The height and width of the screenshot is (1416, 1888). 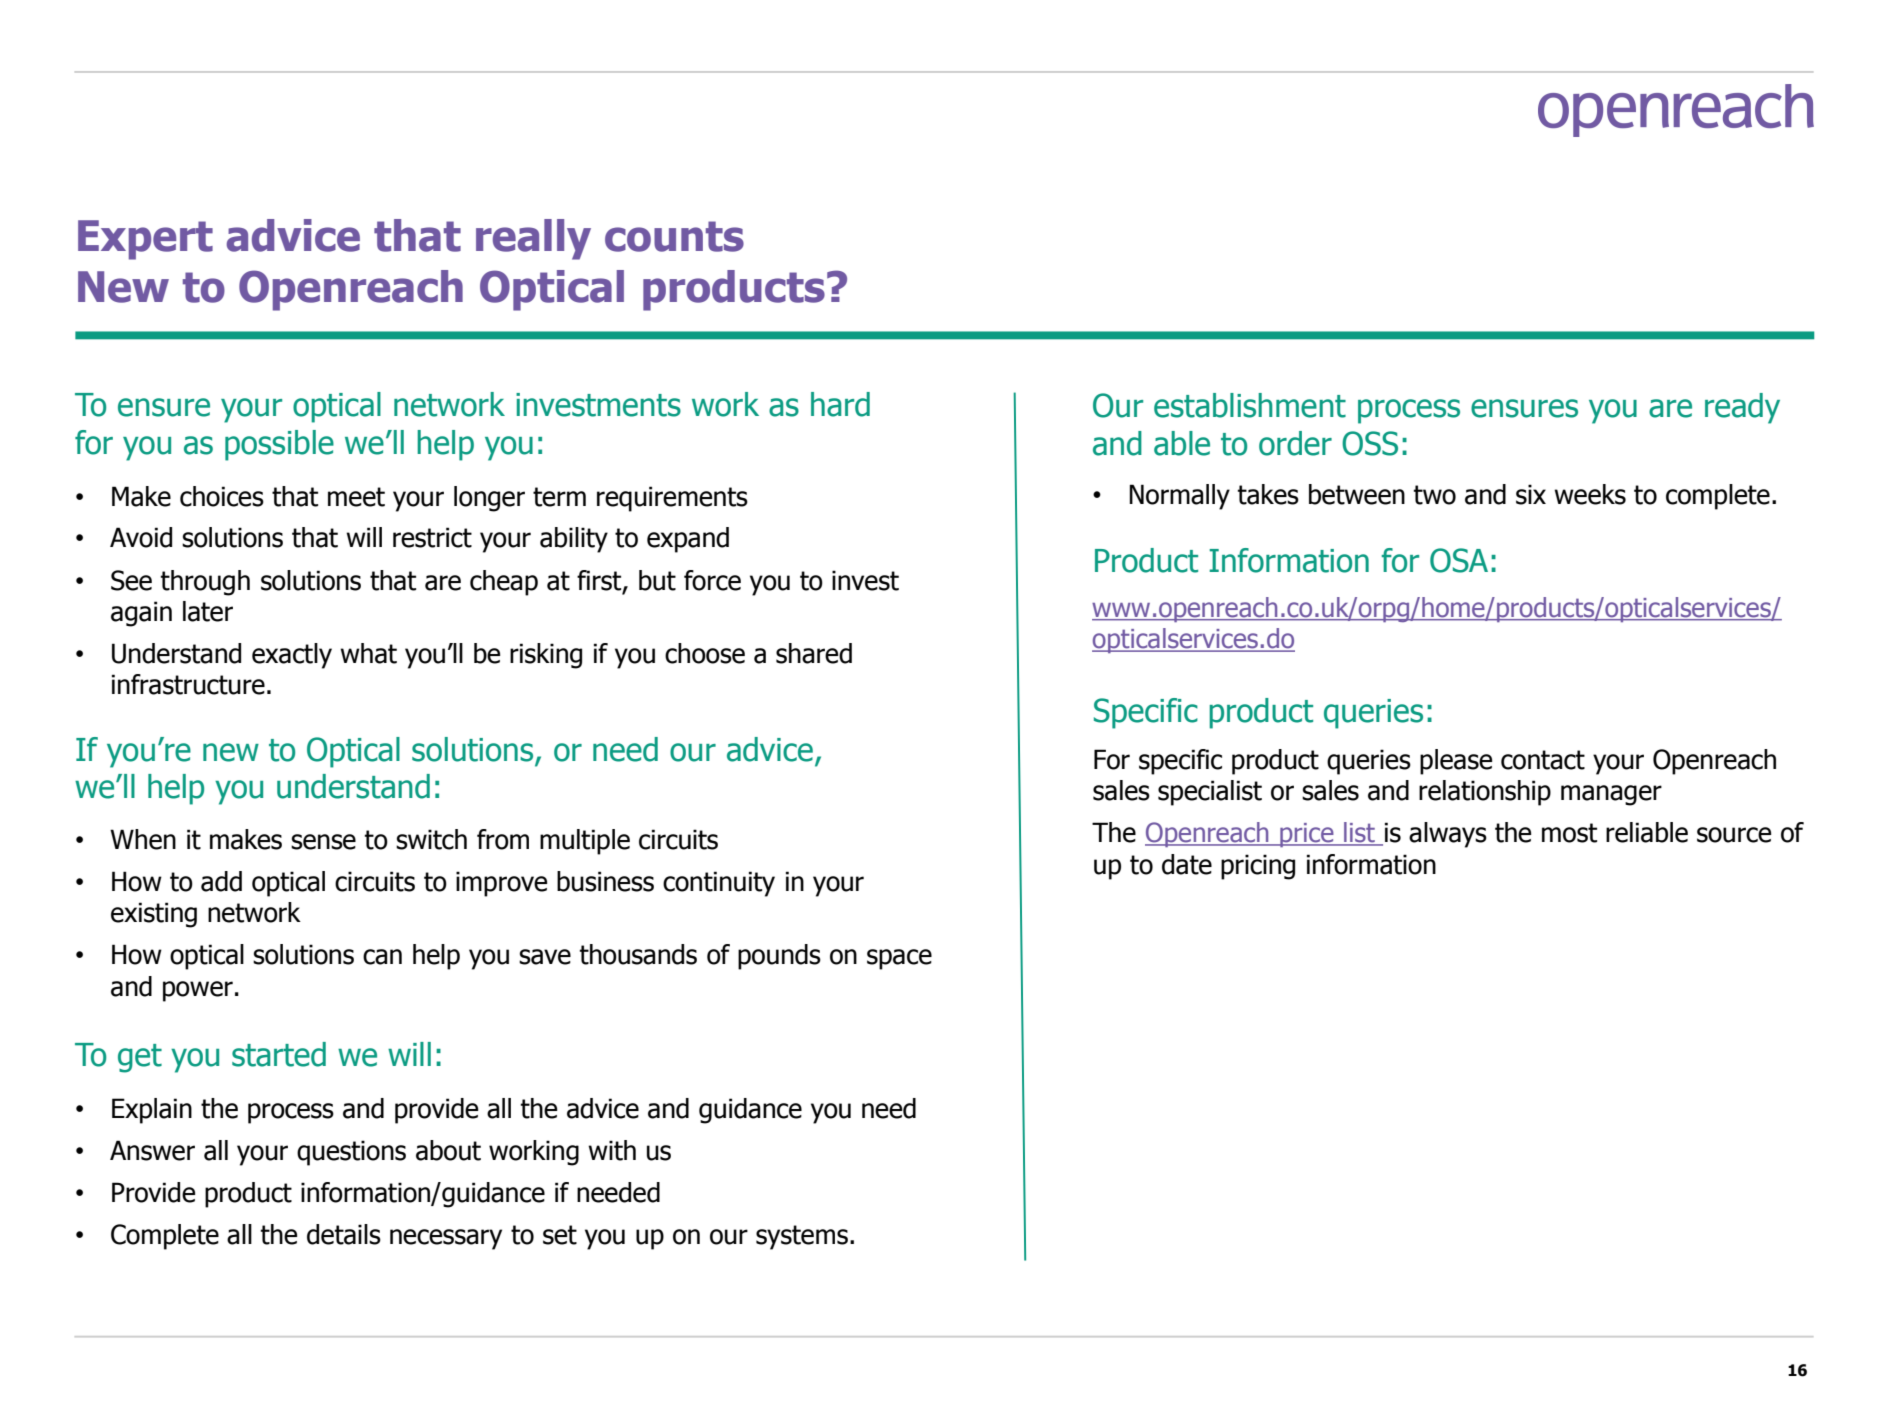 I want to click on shared, so click(x=814, y=653).
